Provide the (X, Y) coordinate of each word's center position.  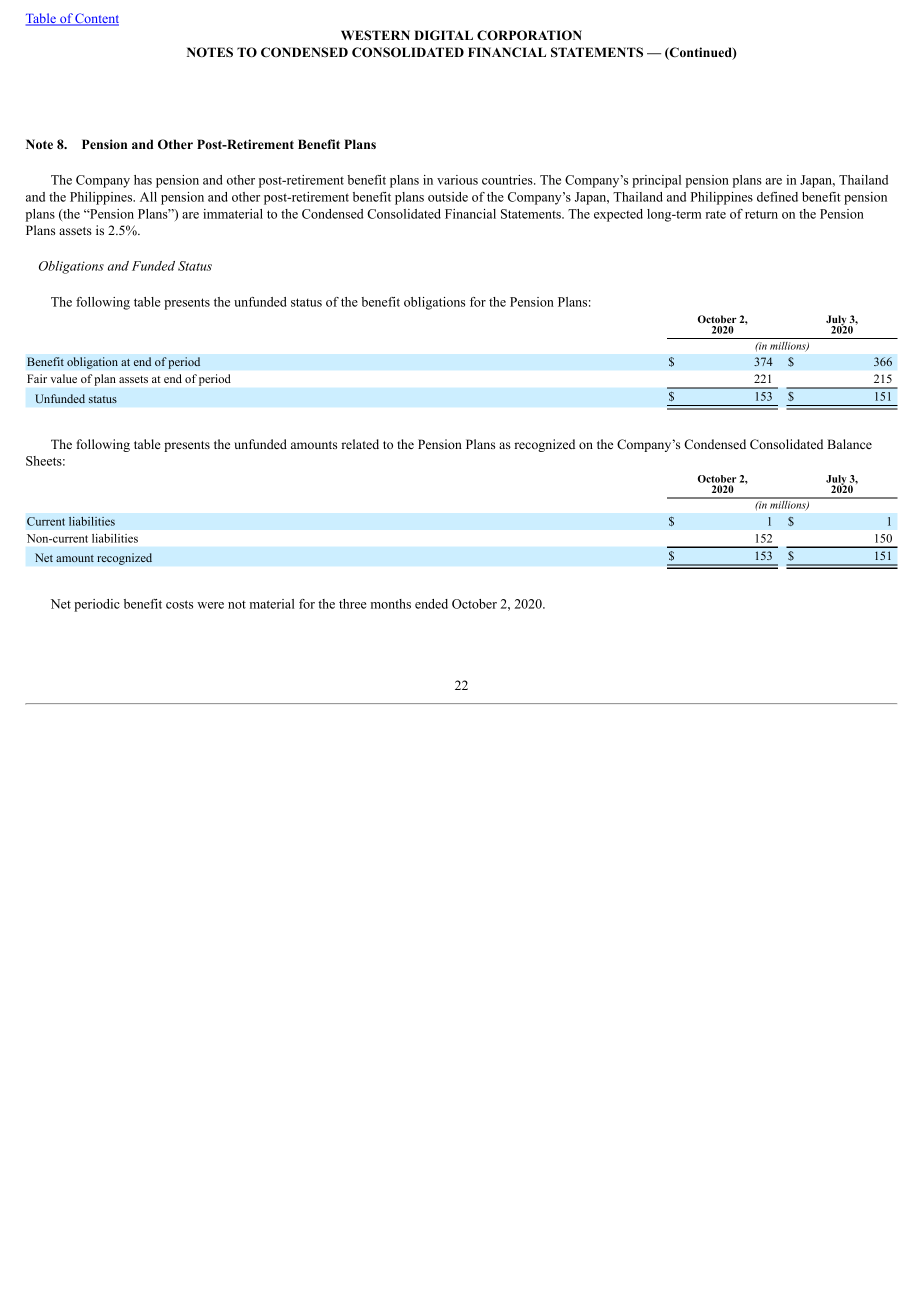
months (391, 604)
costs (179, 604)
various (457, 180)
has (143, 180)
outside (448, 197)
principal (656, 181)
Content (96, 19)
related (360, 444)
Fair (37, 378)
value (63, 378)
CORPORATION (529, 35)
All (148, 197)
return (761, 214)
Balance (849, 444)
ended (431, 604)
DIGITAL (443, 35)
